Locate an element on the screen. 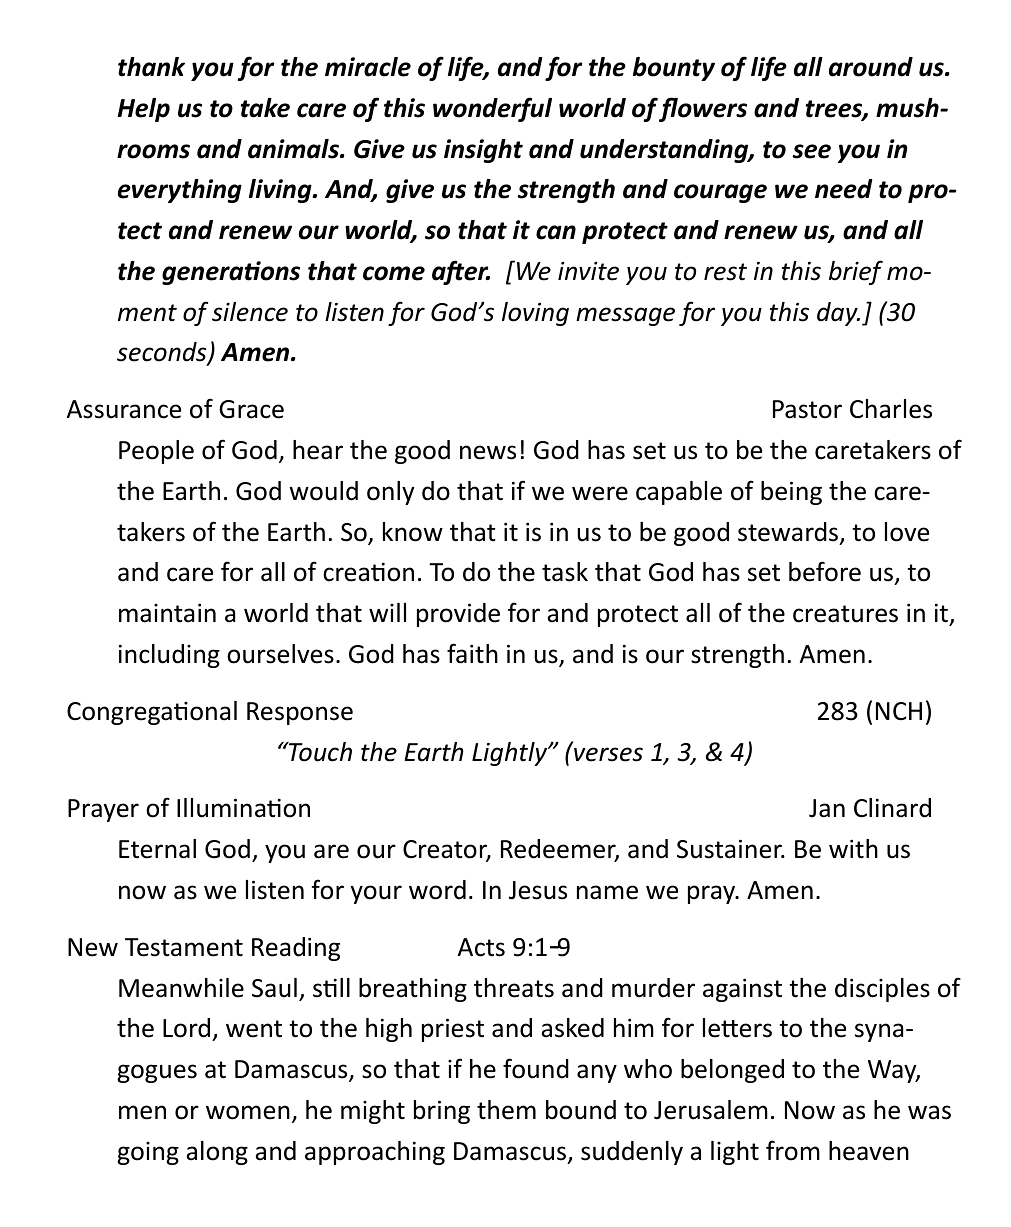 The height and width of the screenshot is (1227, 1011). heaven is located at coordinates (869, 1151).
